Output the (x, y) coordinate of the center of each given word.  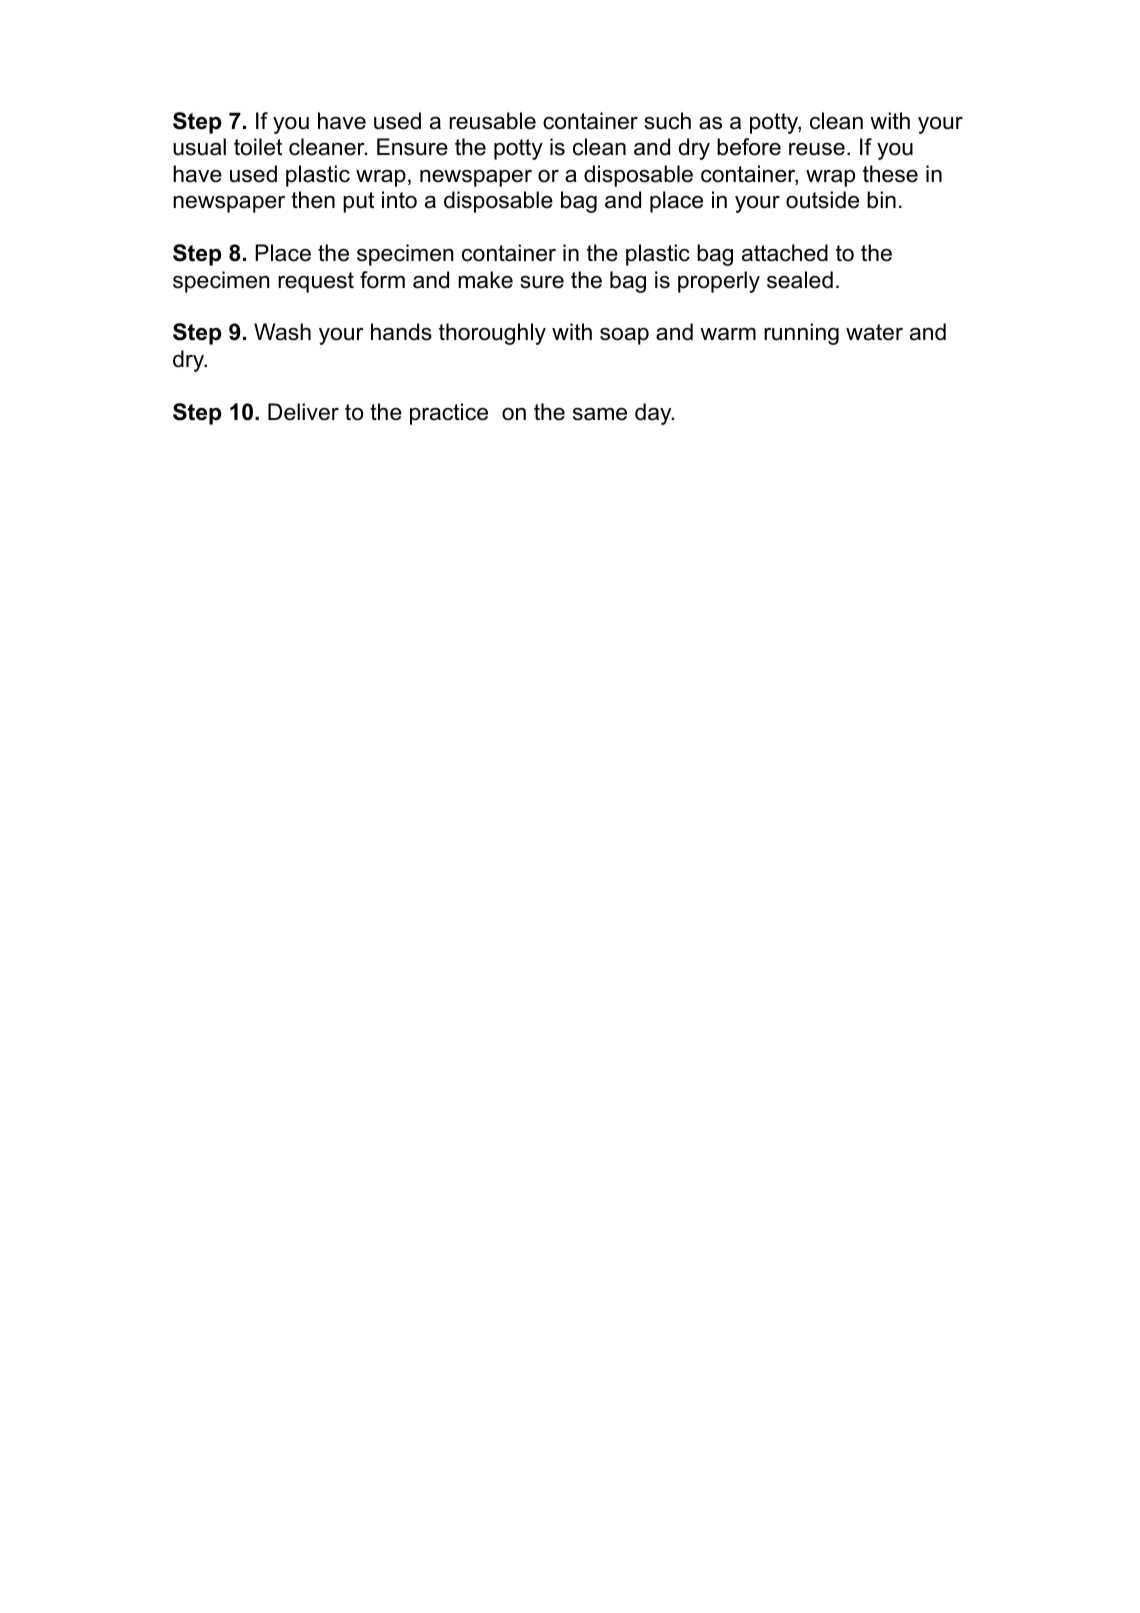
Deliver (303, 412)
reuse (817, 149)
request (316, 282)
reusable (492, 121)
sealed (800, 280)
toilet (258, 147)
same (600, 414)
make (485, 280)
